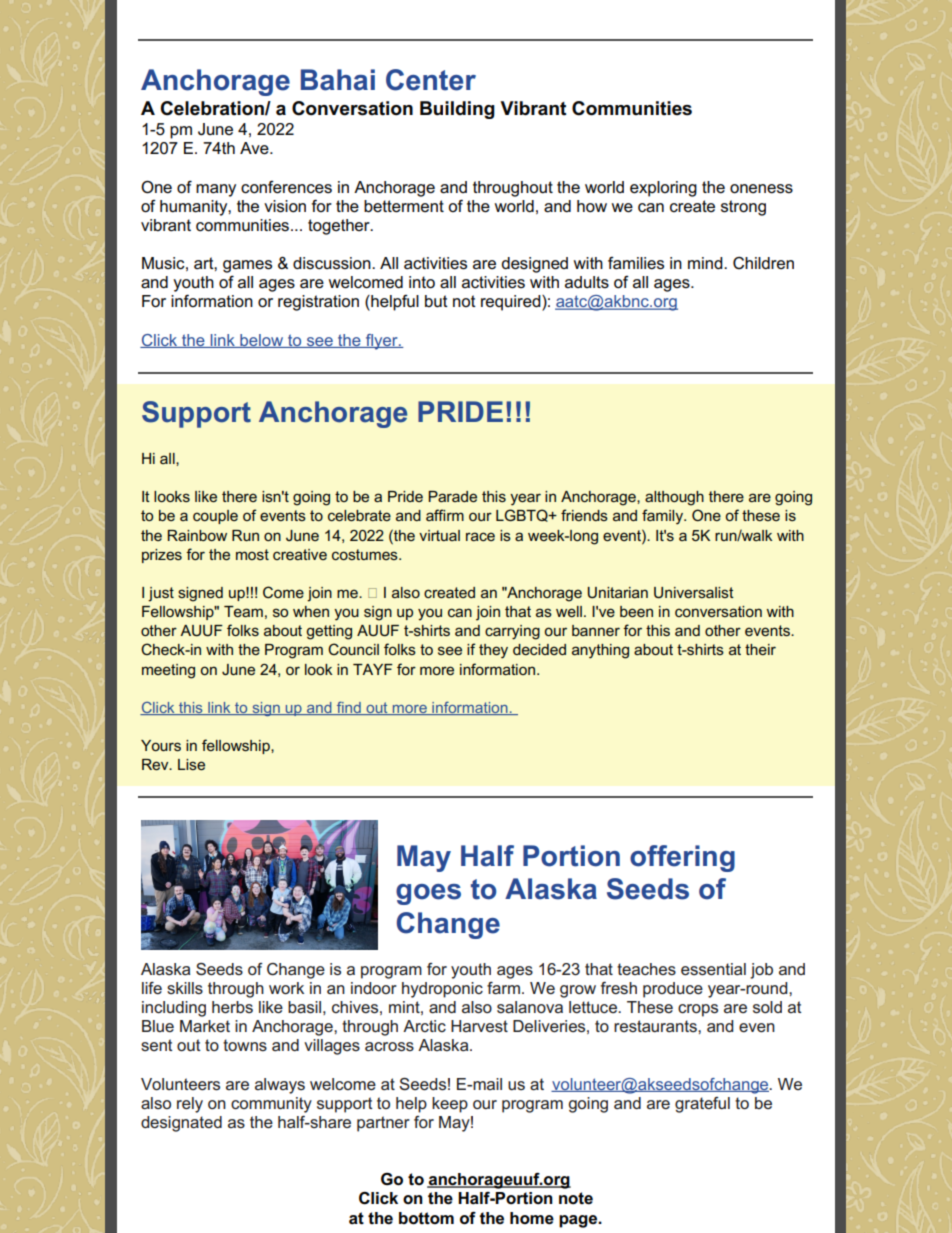  I want to click on couple, so click(215, 517).
